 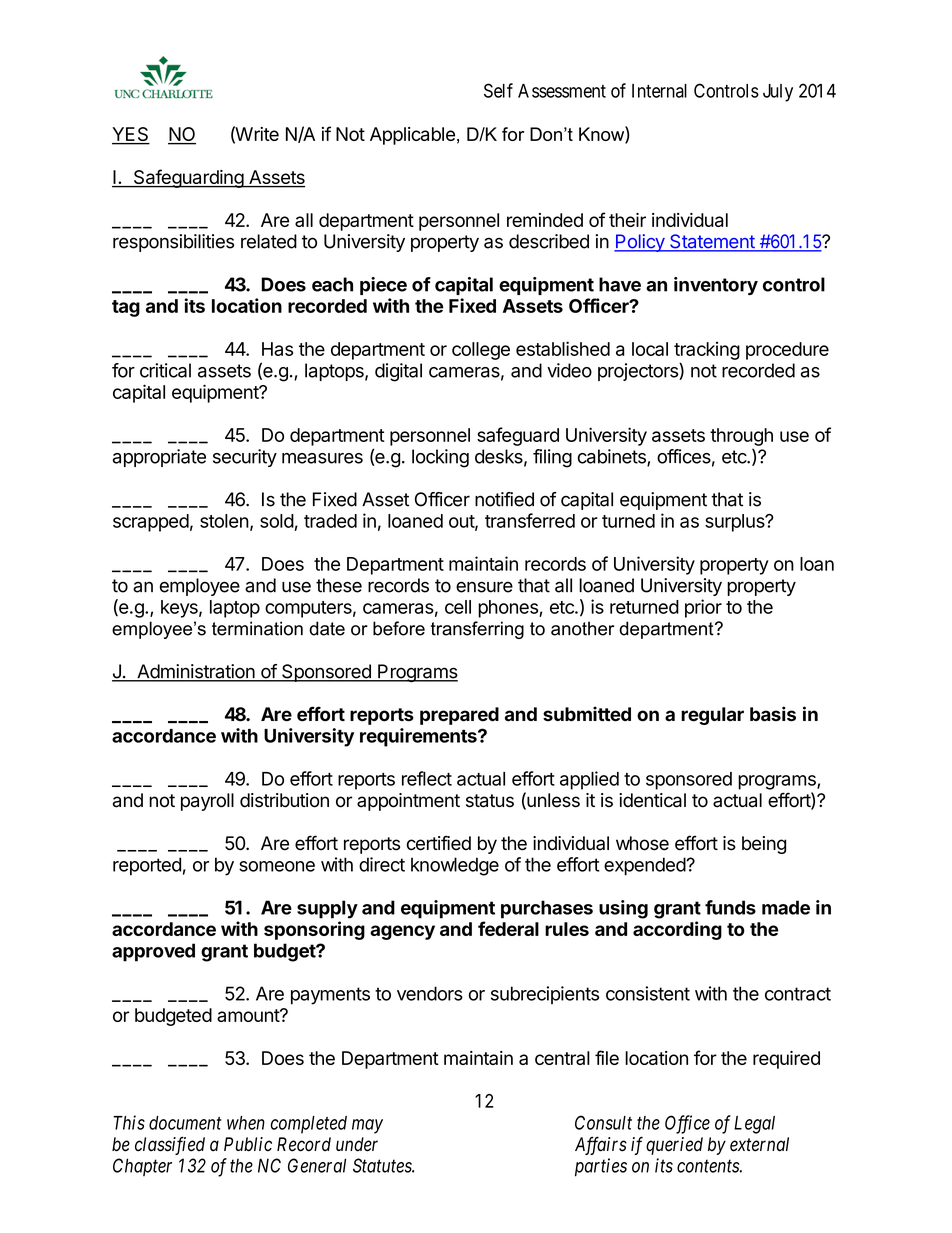 What do you see at coordinates (477, 630) in the screenshot?
I see `transferring` at bounding box center [477, 630].
